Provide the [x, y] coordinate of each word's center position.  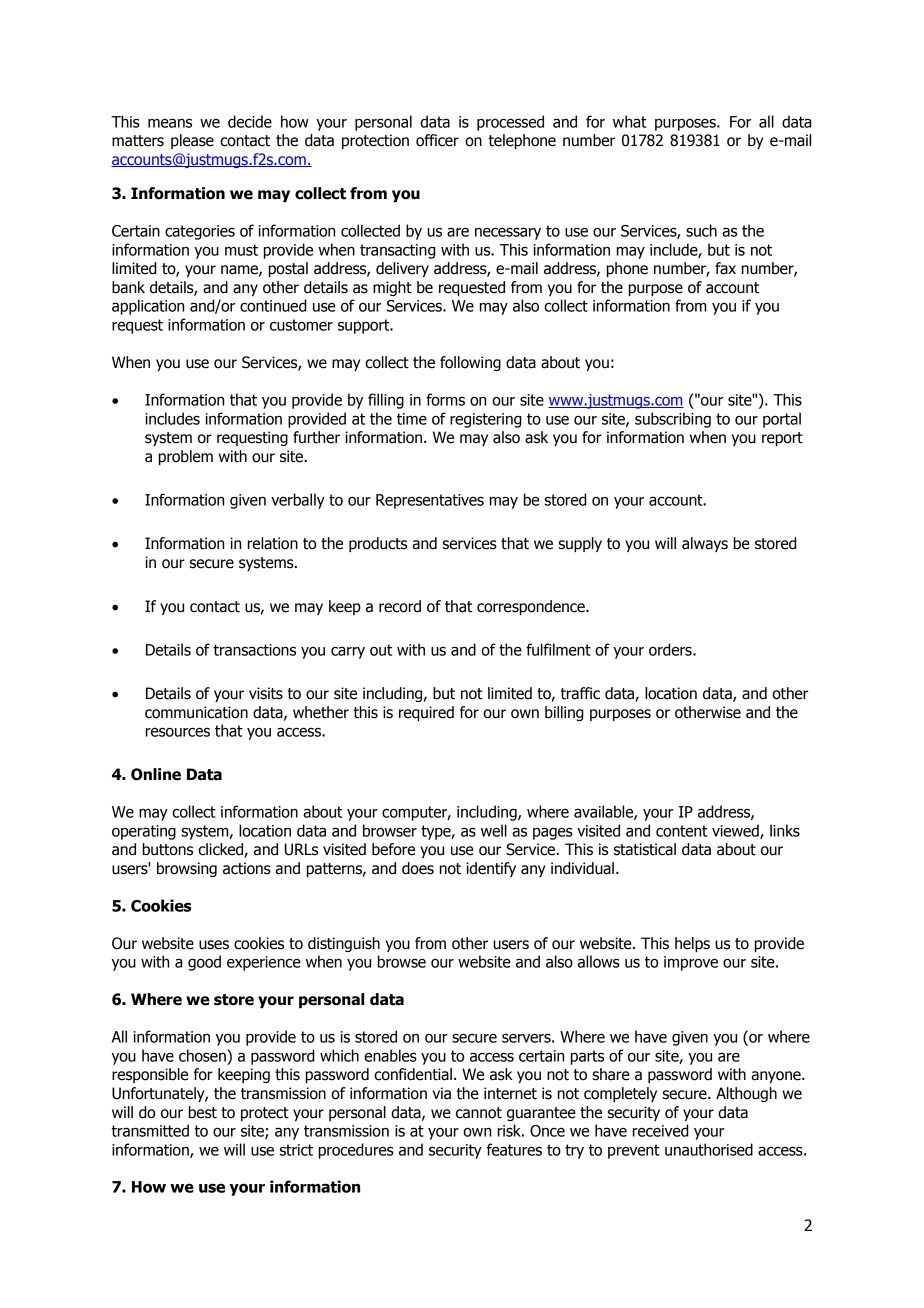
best [203, 1112]
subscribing [673, 420]
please [192, 141]
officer [437, 140]
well [494, 830]
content [682, 831]
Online [156, 774]
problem [186, 457]
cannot [479, 1113]
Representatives [430, 501]
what [630, 121]
